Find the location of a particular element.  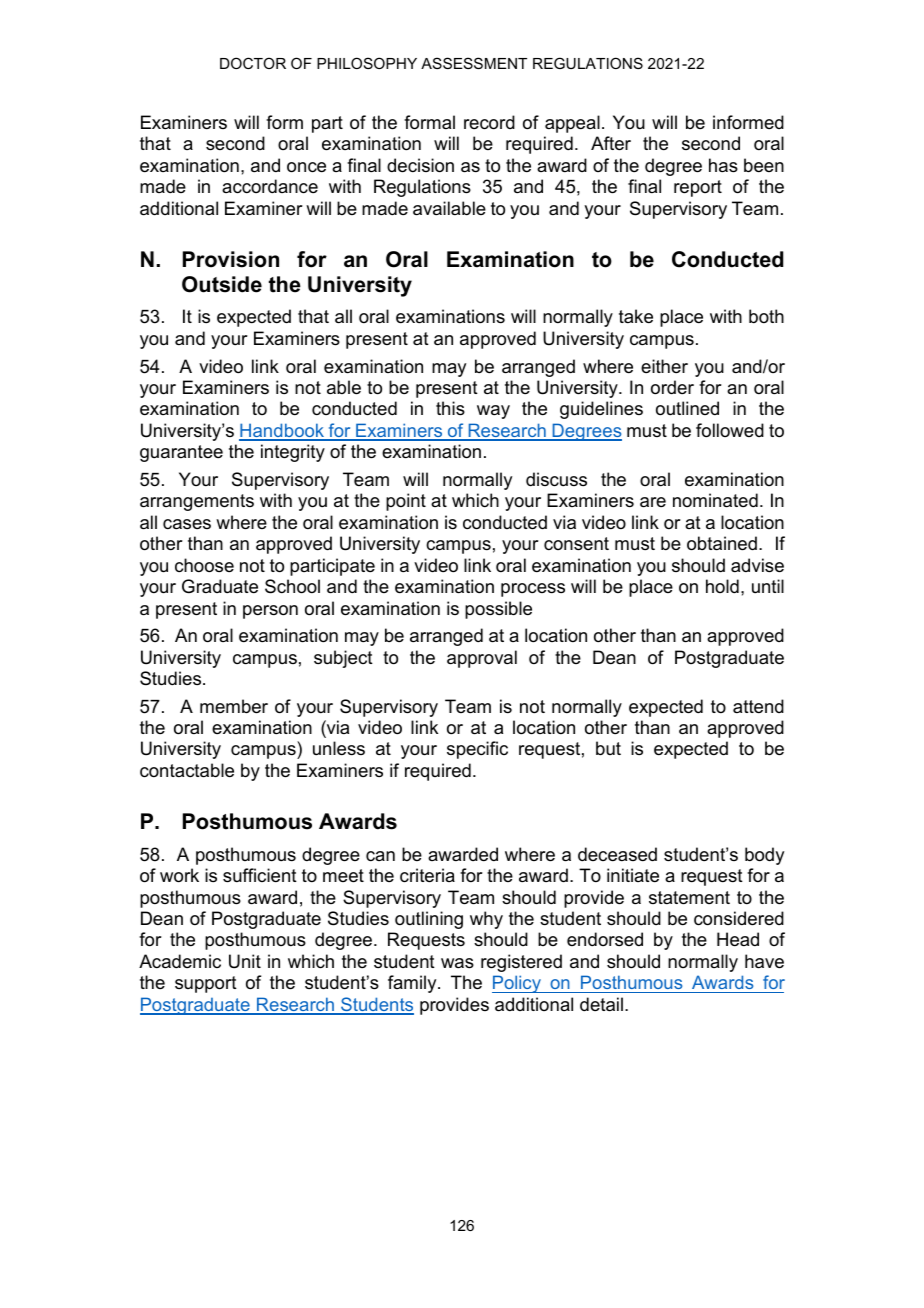

has is located at coordinates (723, 165).
